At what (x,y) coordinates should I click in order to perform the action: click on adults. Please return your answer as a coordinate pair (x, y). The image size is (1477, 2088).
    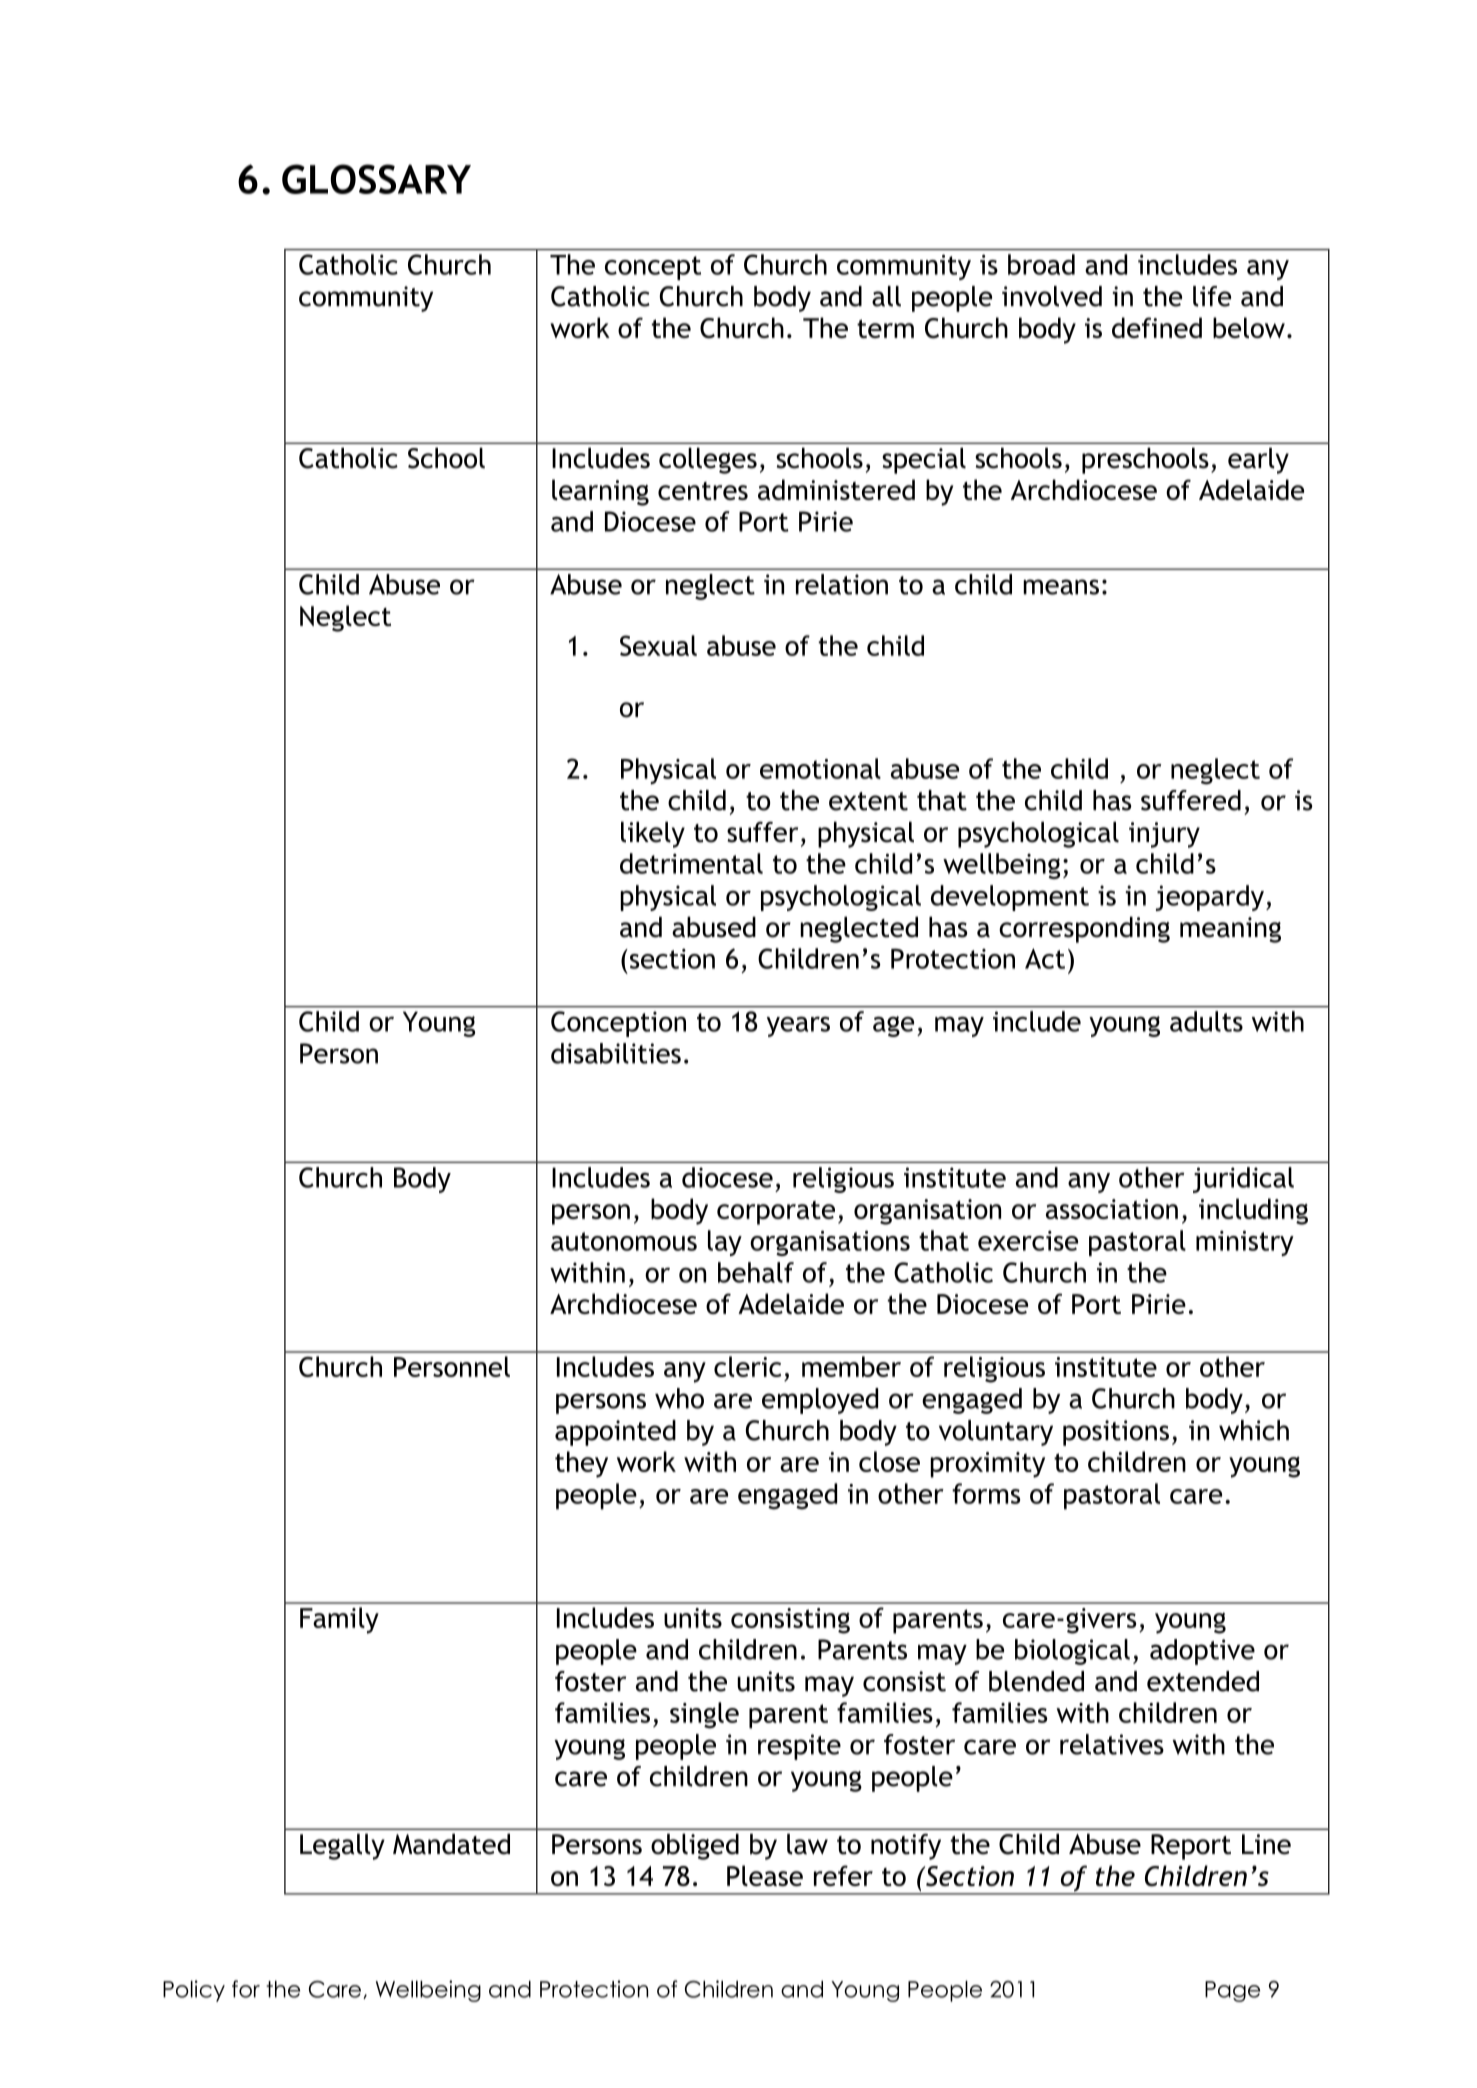
    Looking at the image, I should click on (1206, 1021).
